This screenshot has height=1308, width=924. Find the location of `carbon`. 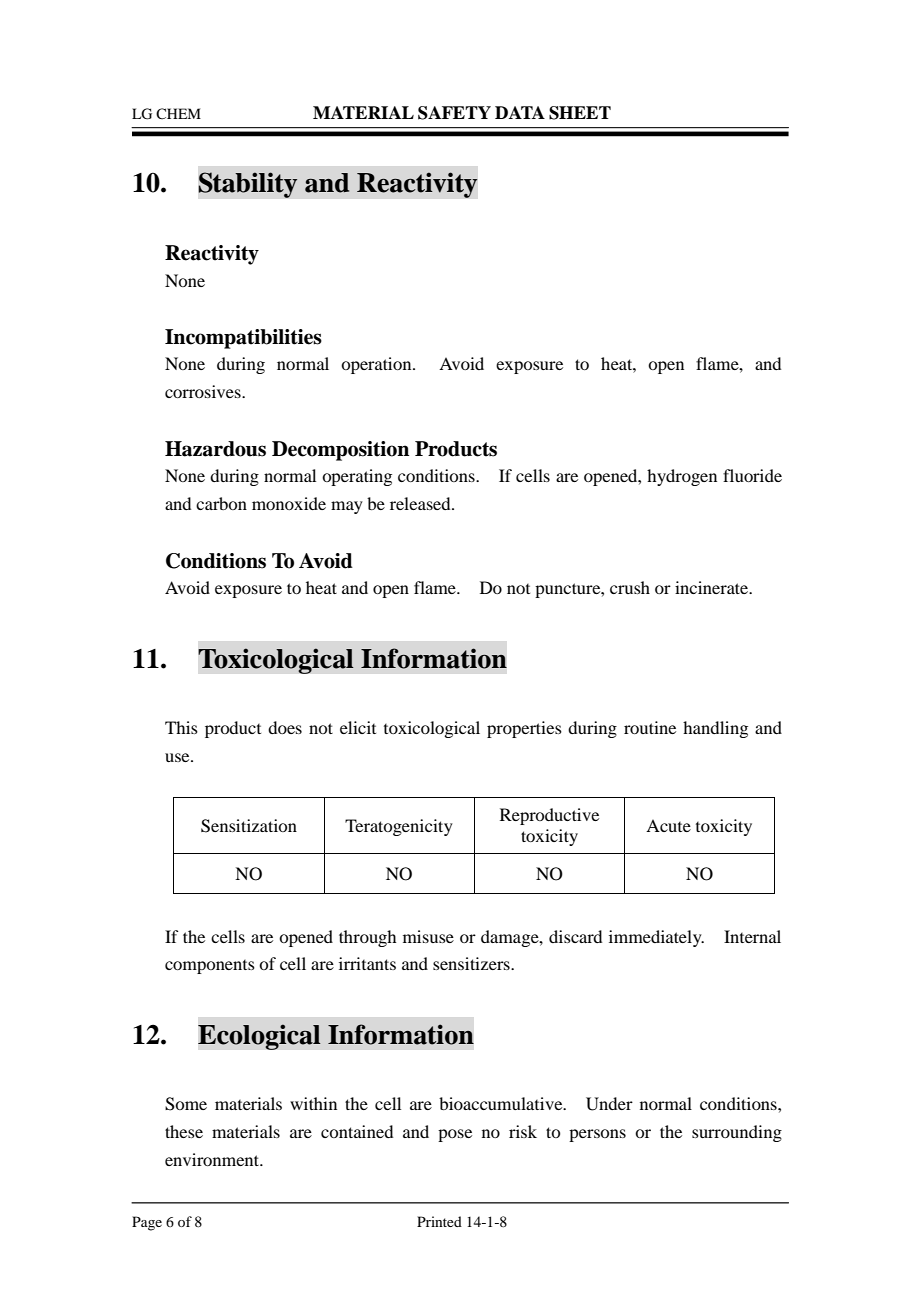

carbon is located at coordinates (221, 503).
